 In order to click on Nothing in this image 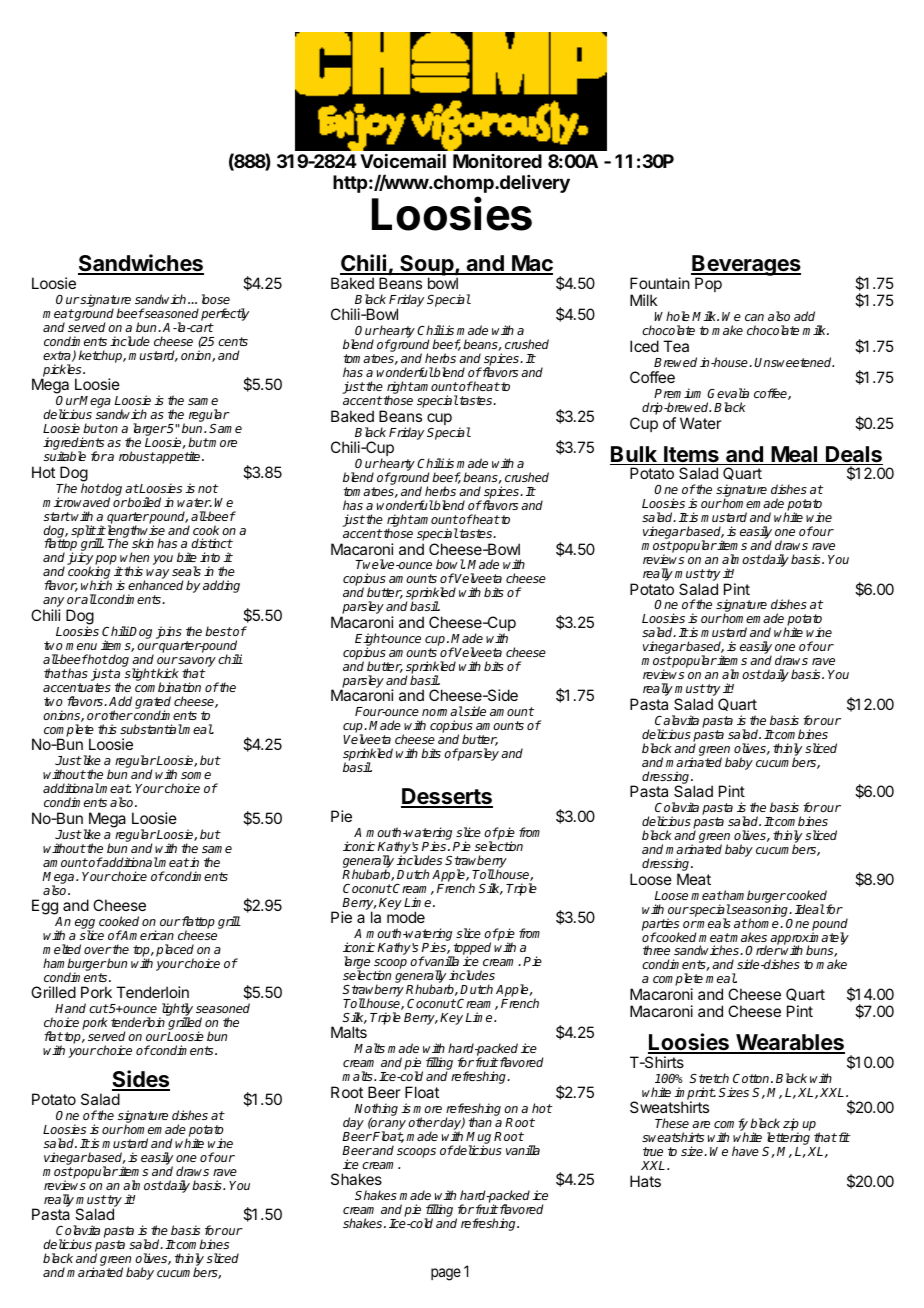, I will do `click(376, 1110)`.
